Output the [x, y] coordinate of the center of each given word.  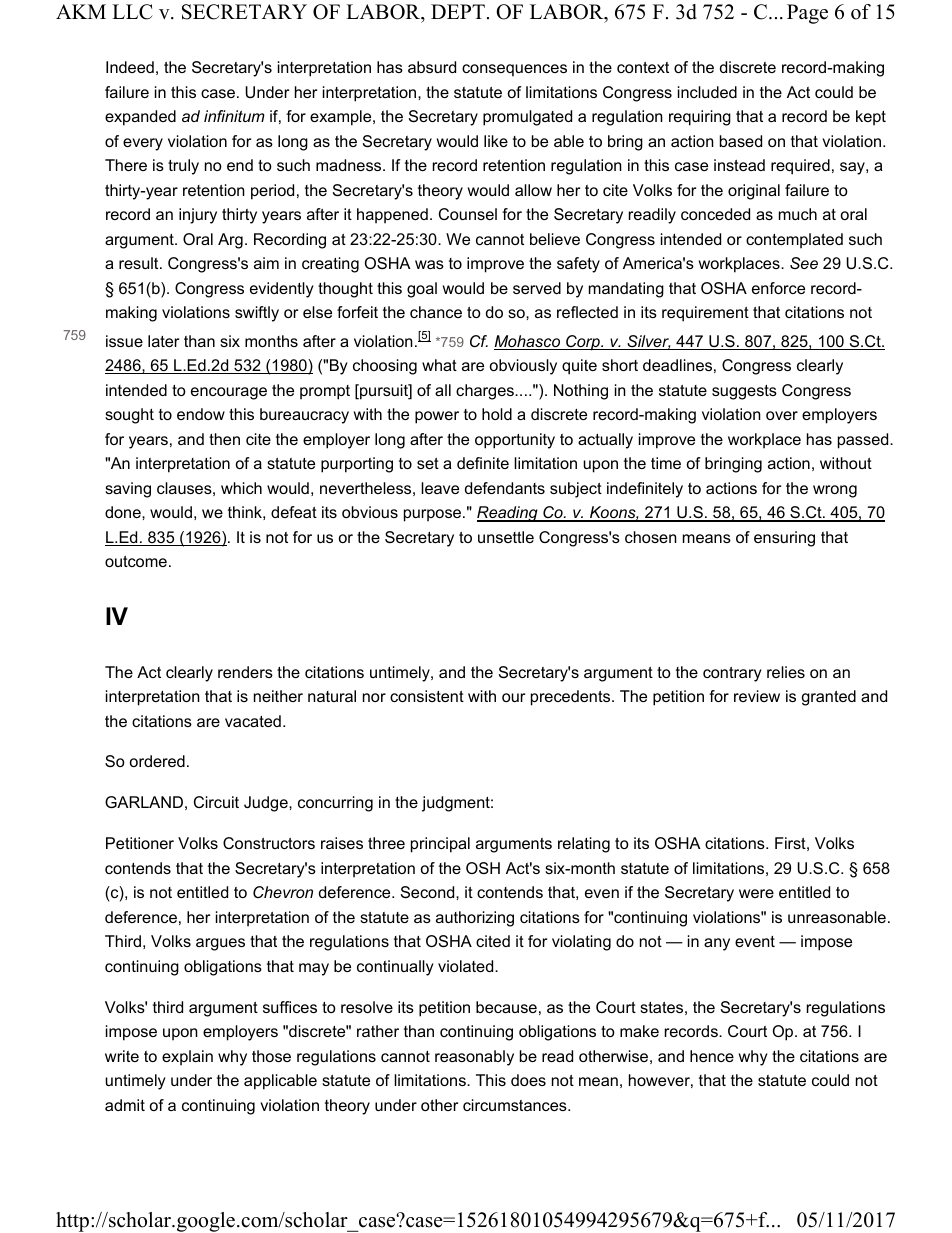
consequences [514, 70]
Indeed [130, 67]
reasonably [474, 1058]
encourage [229, 393]
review [757, 696]
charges [486, 392]
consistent [427, 696]
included [707, 92]
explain [187, 1058]
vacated [253, 721]
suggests [744, 392]
